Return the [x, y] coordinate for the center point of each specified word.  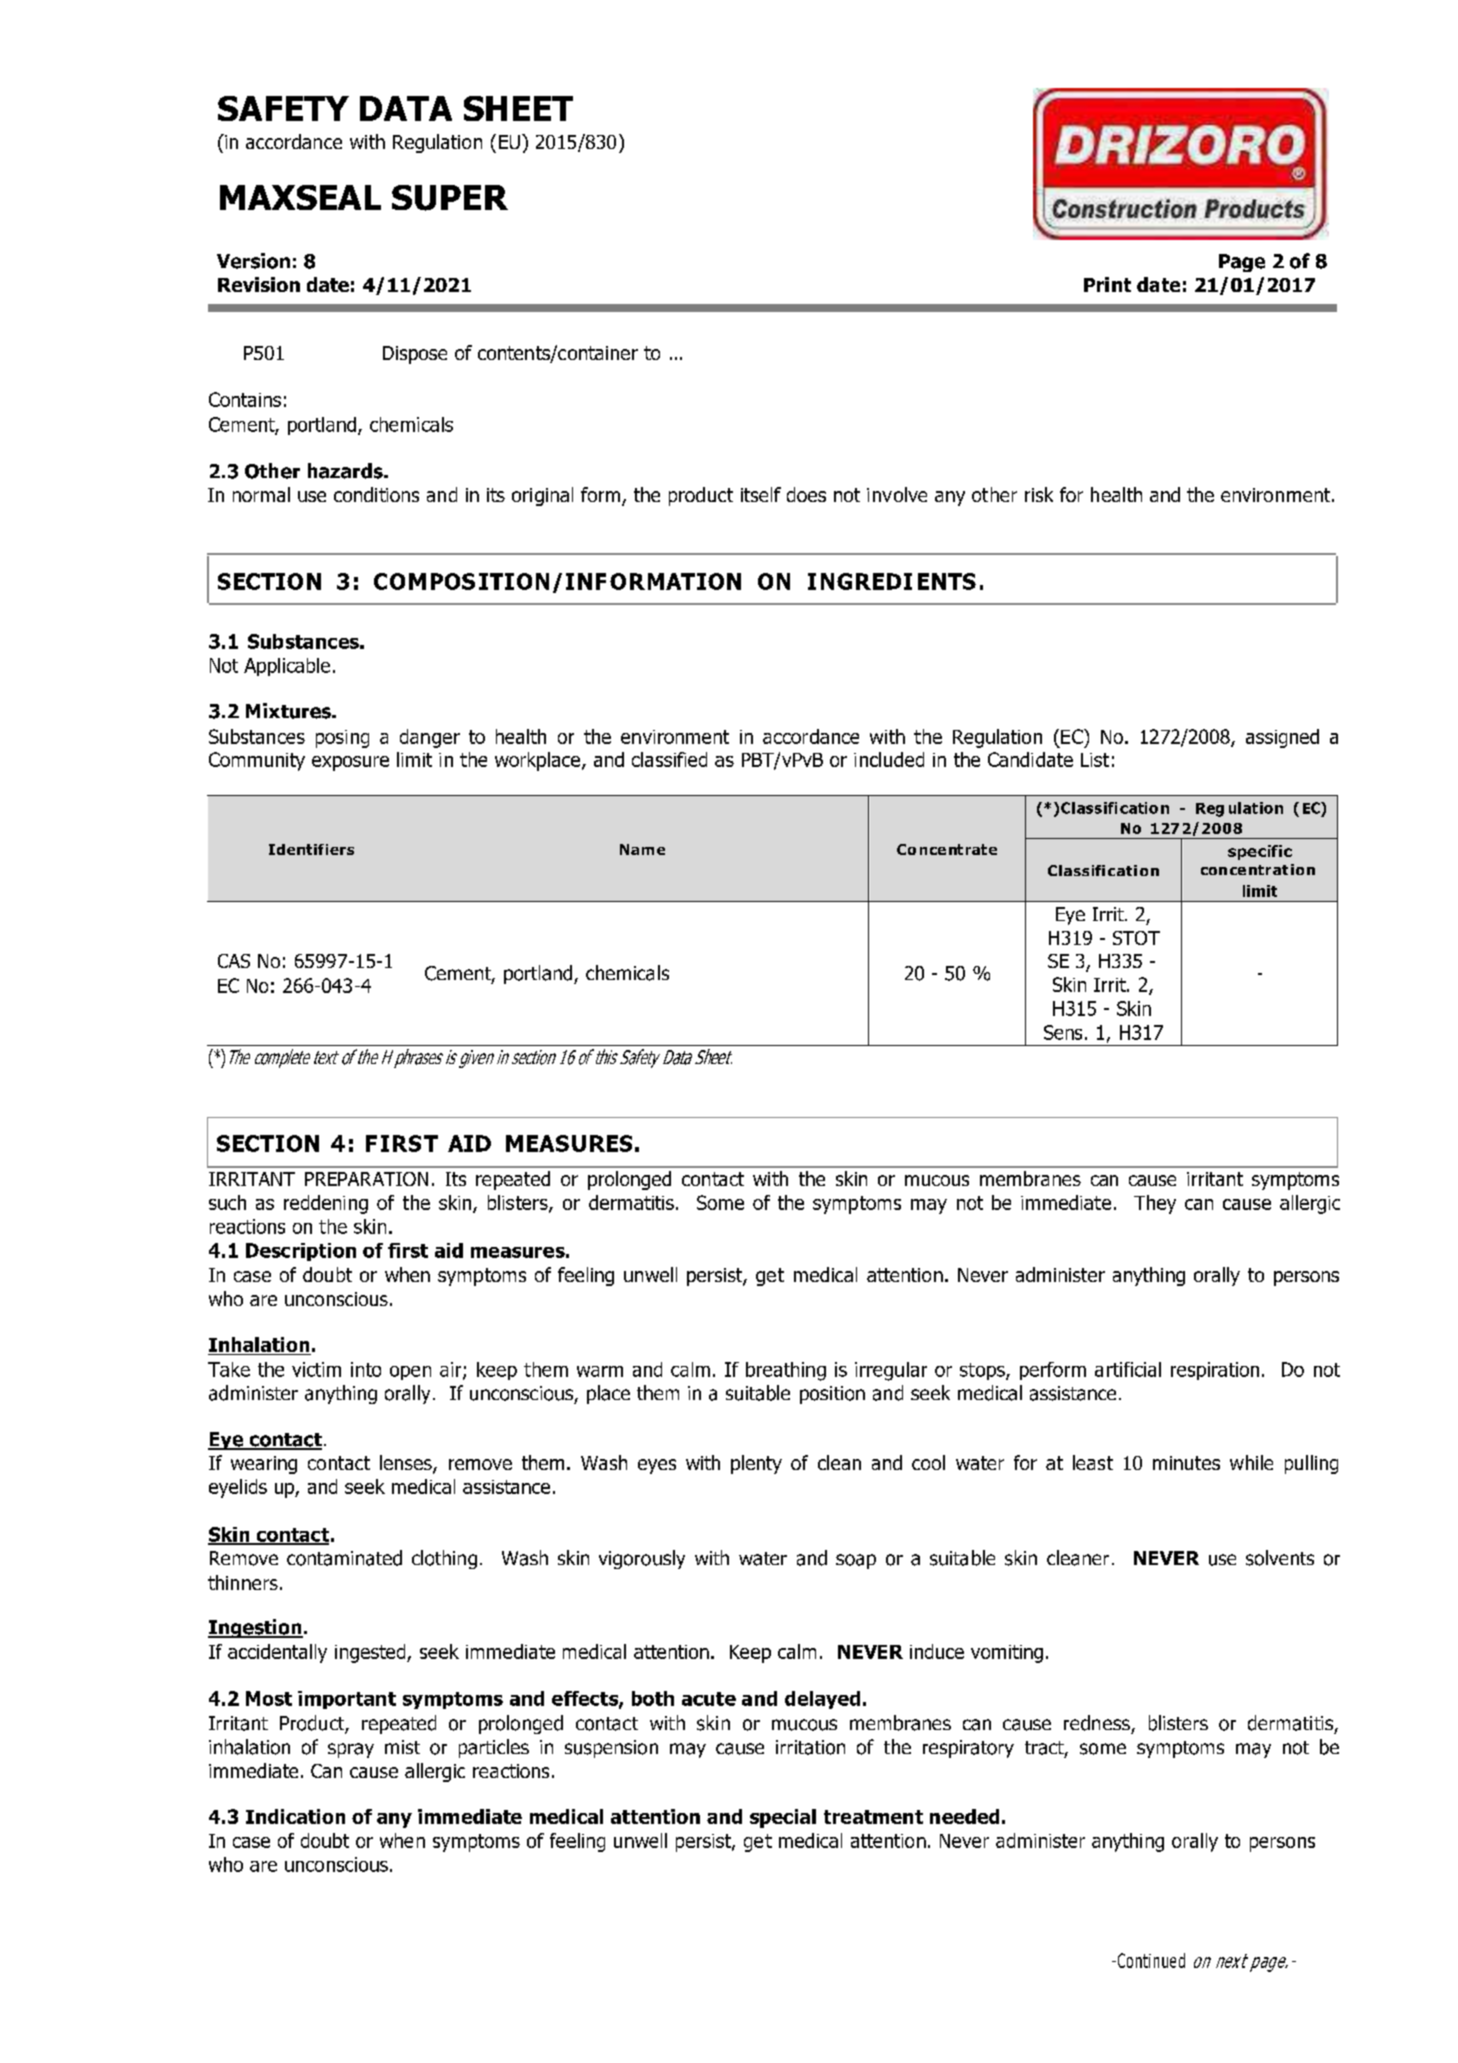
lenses [407, 1464]
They [1155, 1204]
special [783, 1818]
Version [253, 261]
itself [761, 494]
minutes [1186, 1463]
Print [1107, 284]
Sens [1063, 1032]
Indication [295, 1816]
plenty [756, 1464]
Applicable [287, 667]
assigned [1282, 738]
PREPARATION [366, 1179]
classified [669, 759]
